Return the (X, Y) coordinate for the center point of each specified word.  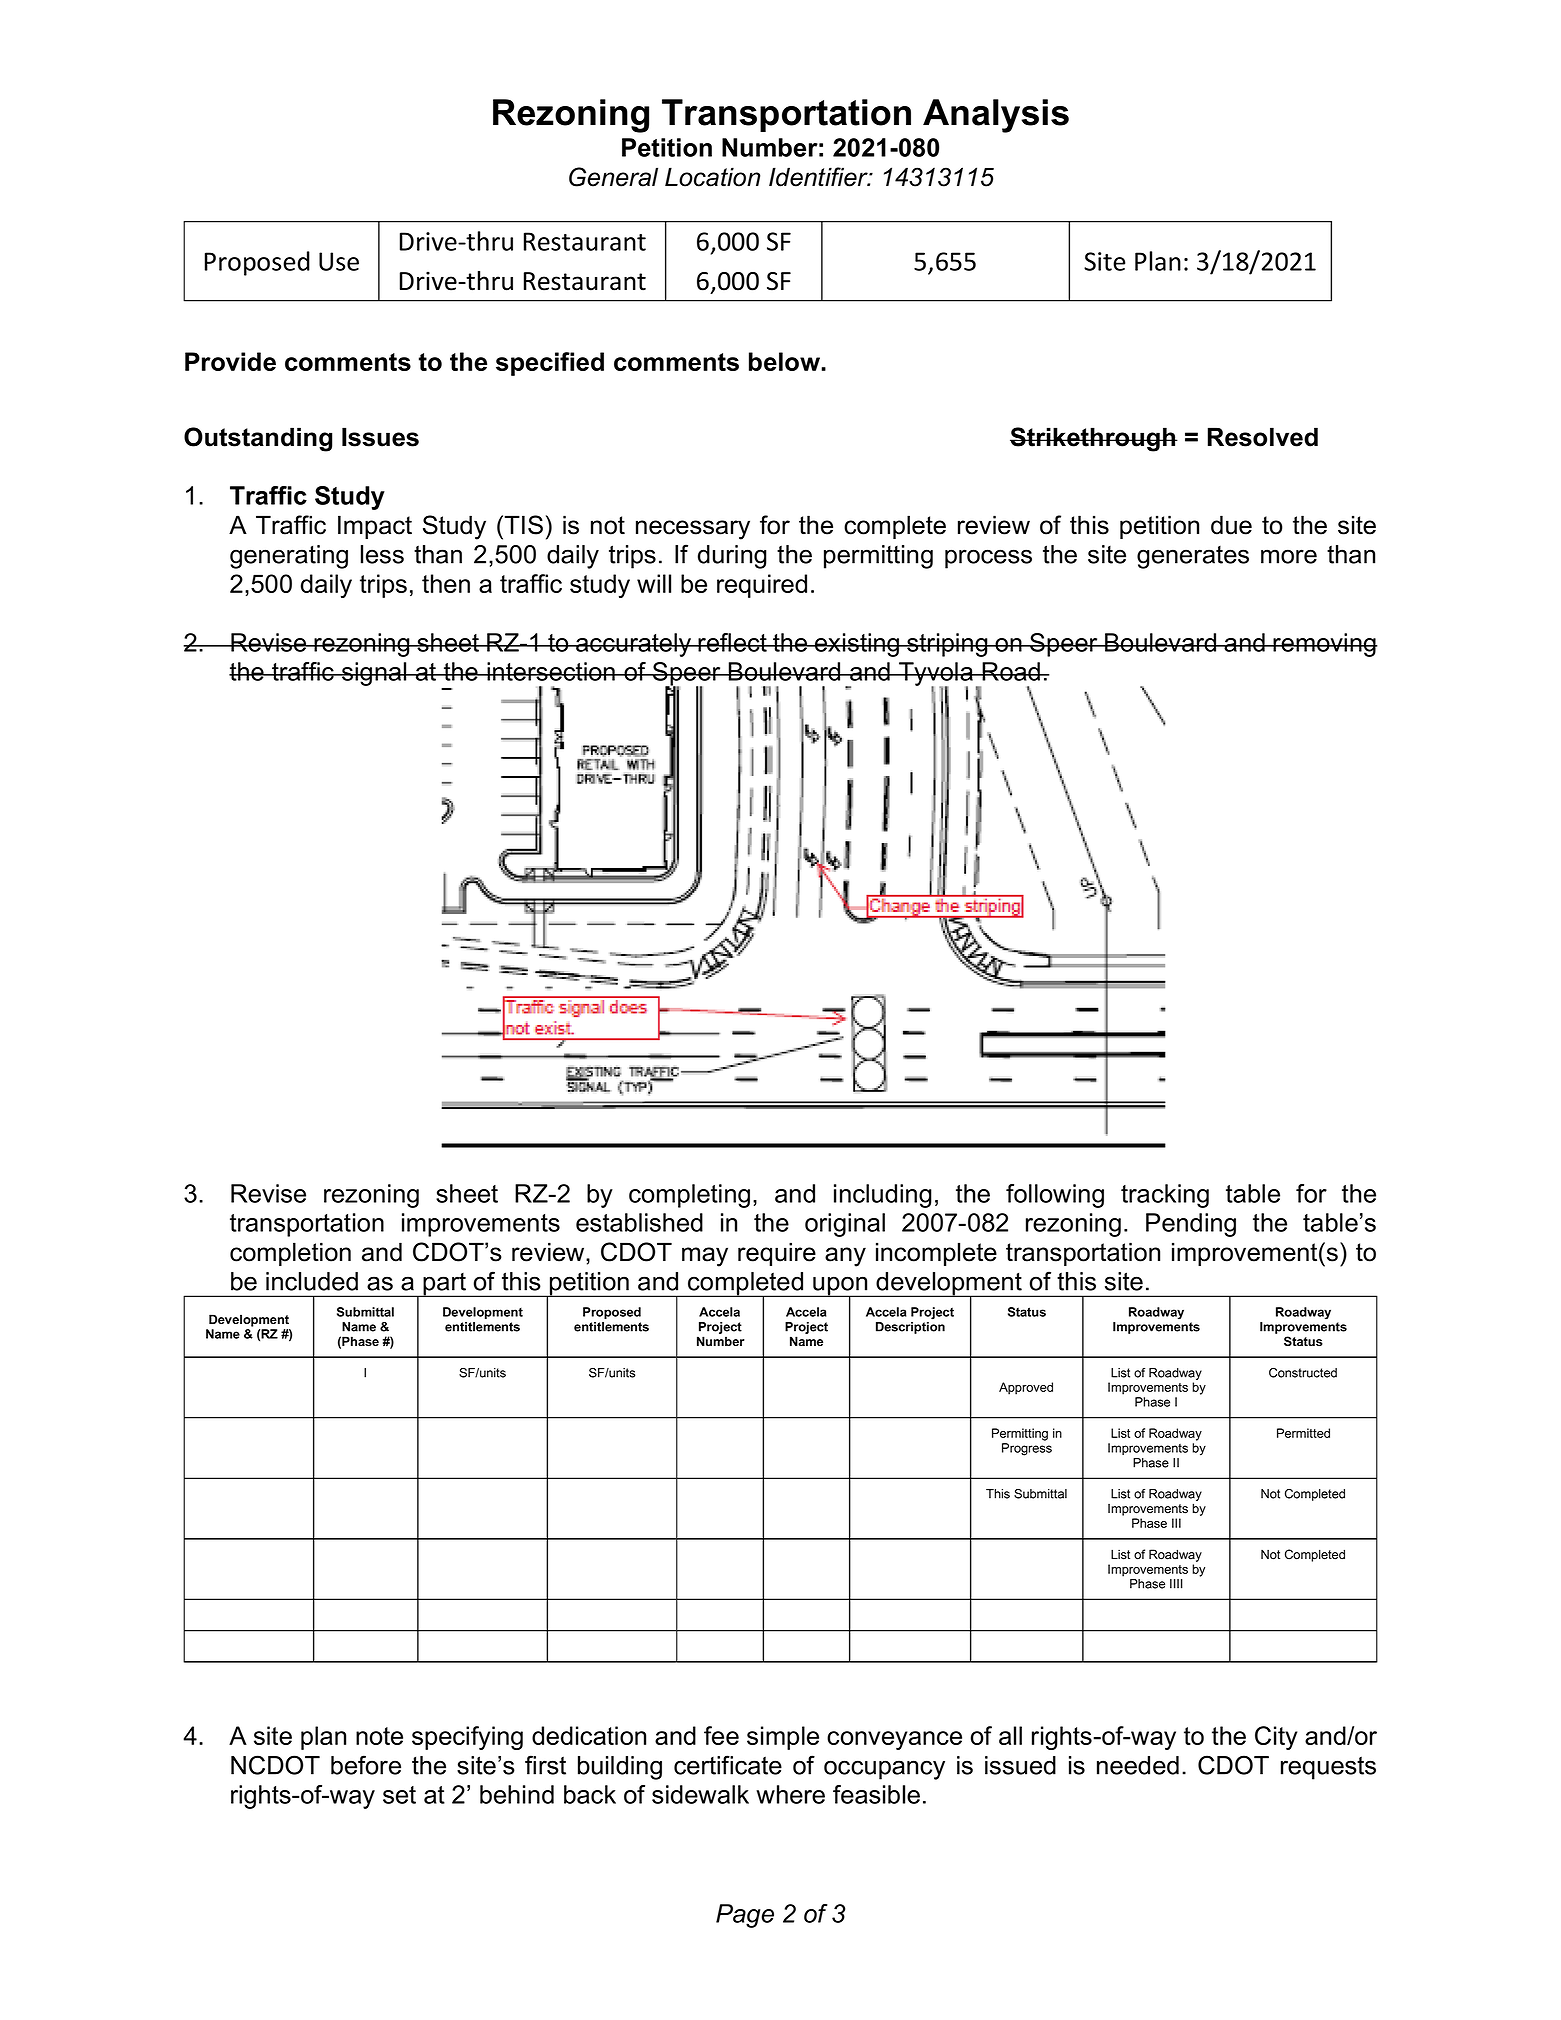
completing (689, 1196)
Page (745, 1916)
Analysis (996, 116)
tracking (1165, 1196)
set (399, 1795)
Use (339, 261)
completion (290, 1254)
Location (712, 177)
